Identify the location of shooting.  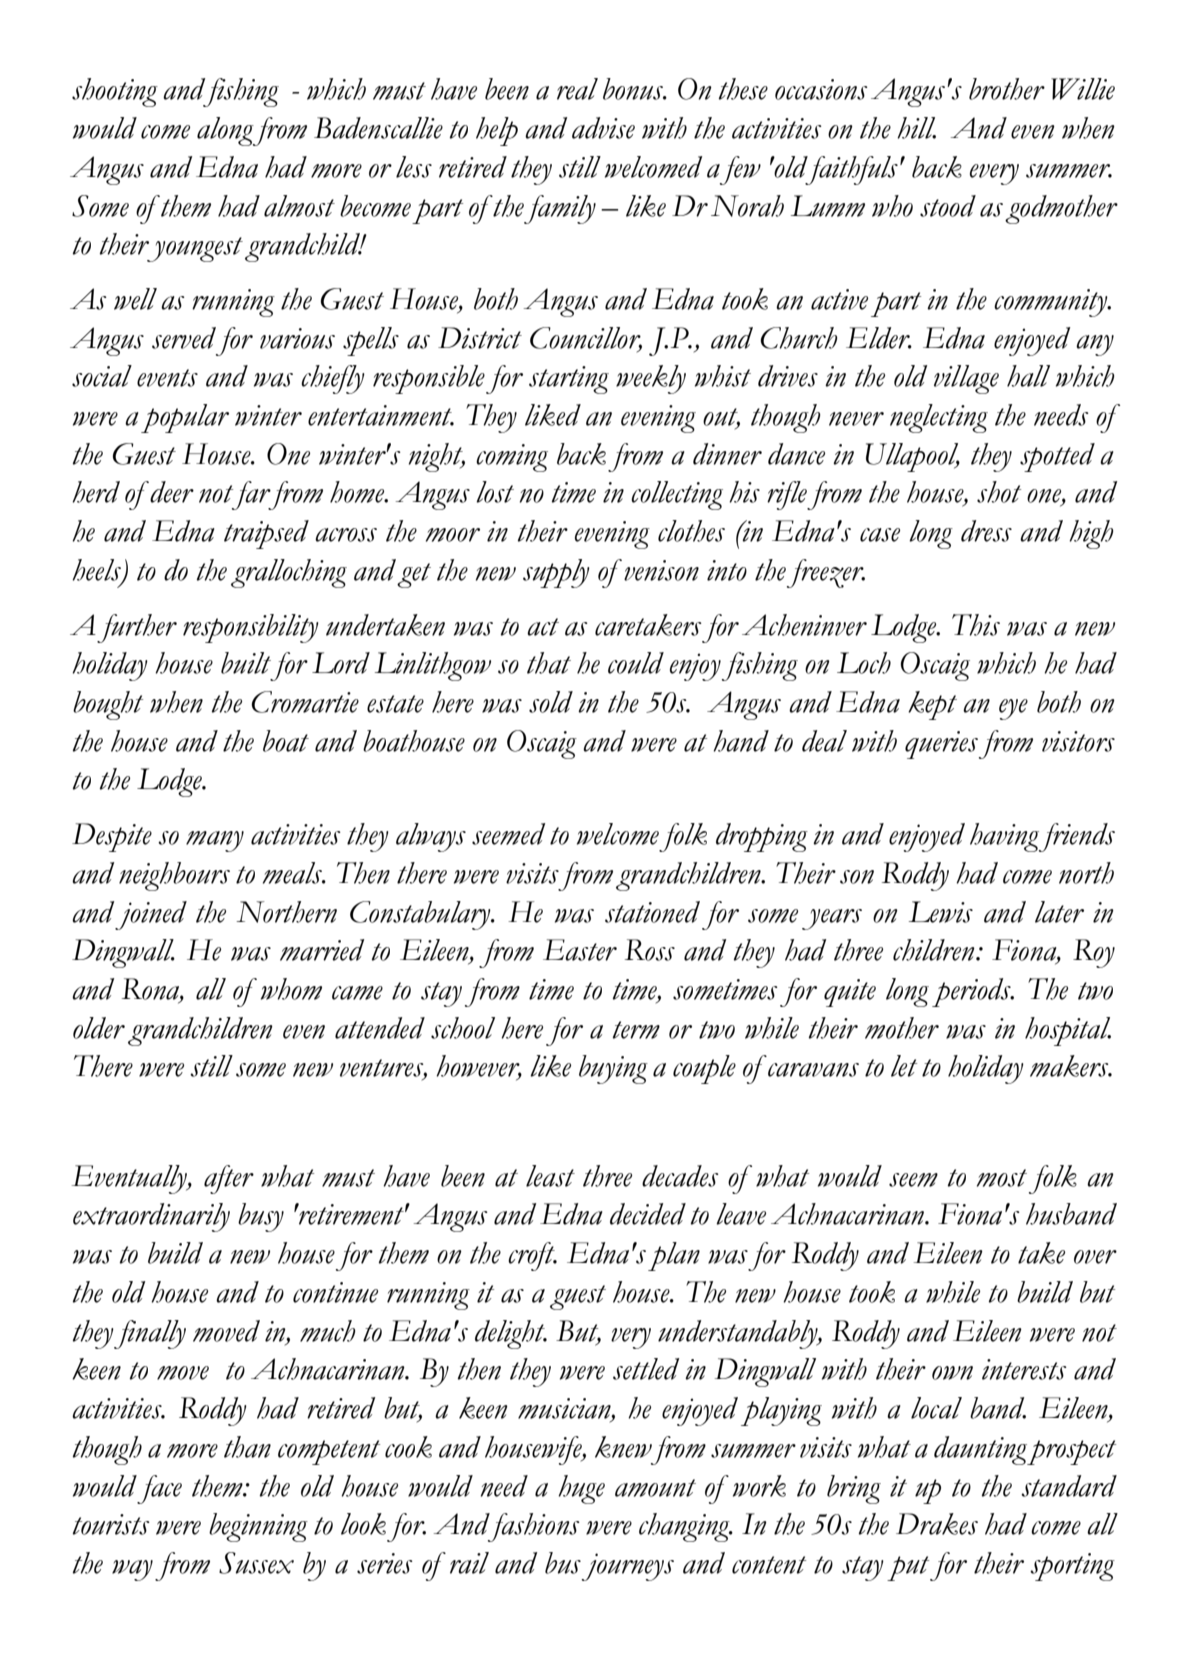
(115, 92).
